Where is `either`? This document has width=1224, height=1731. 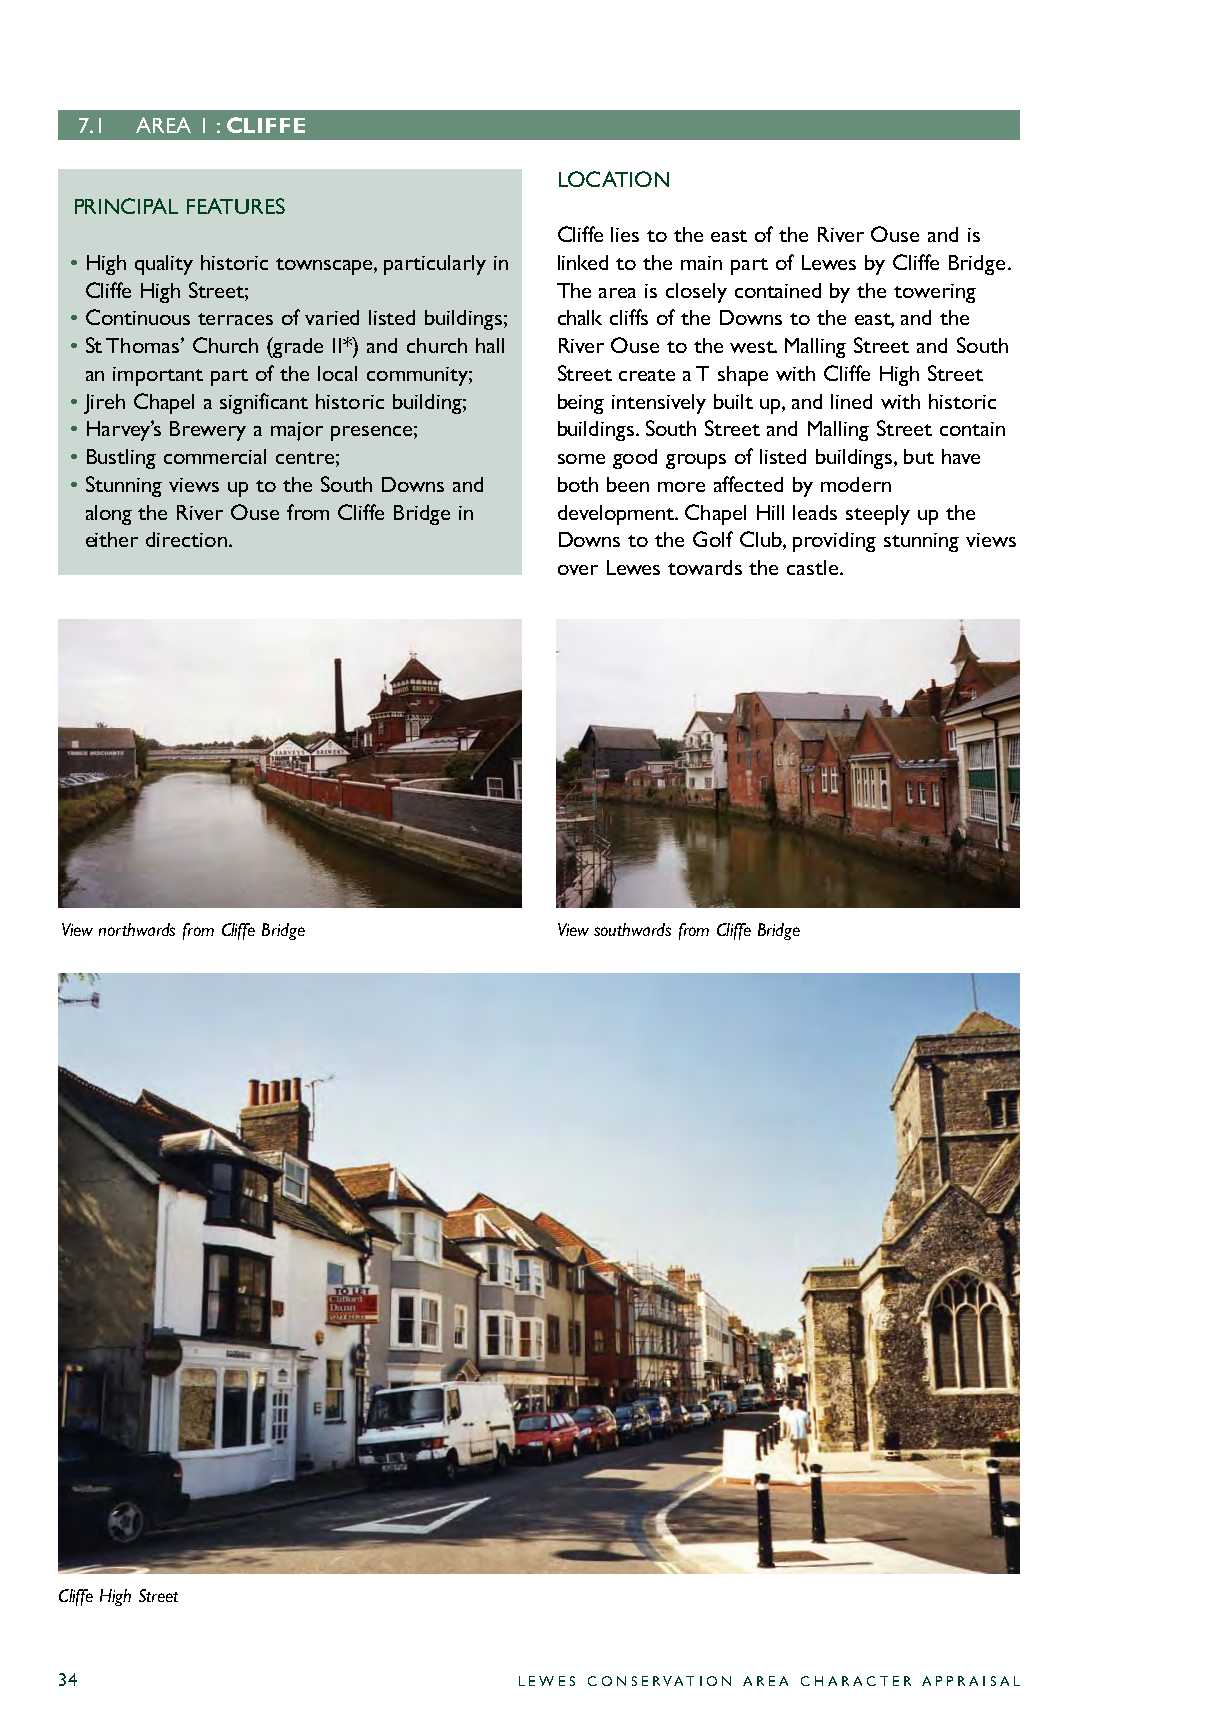 either is located at coordinates (112, 539).
